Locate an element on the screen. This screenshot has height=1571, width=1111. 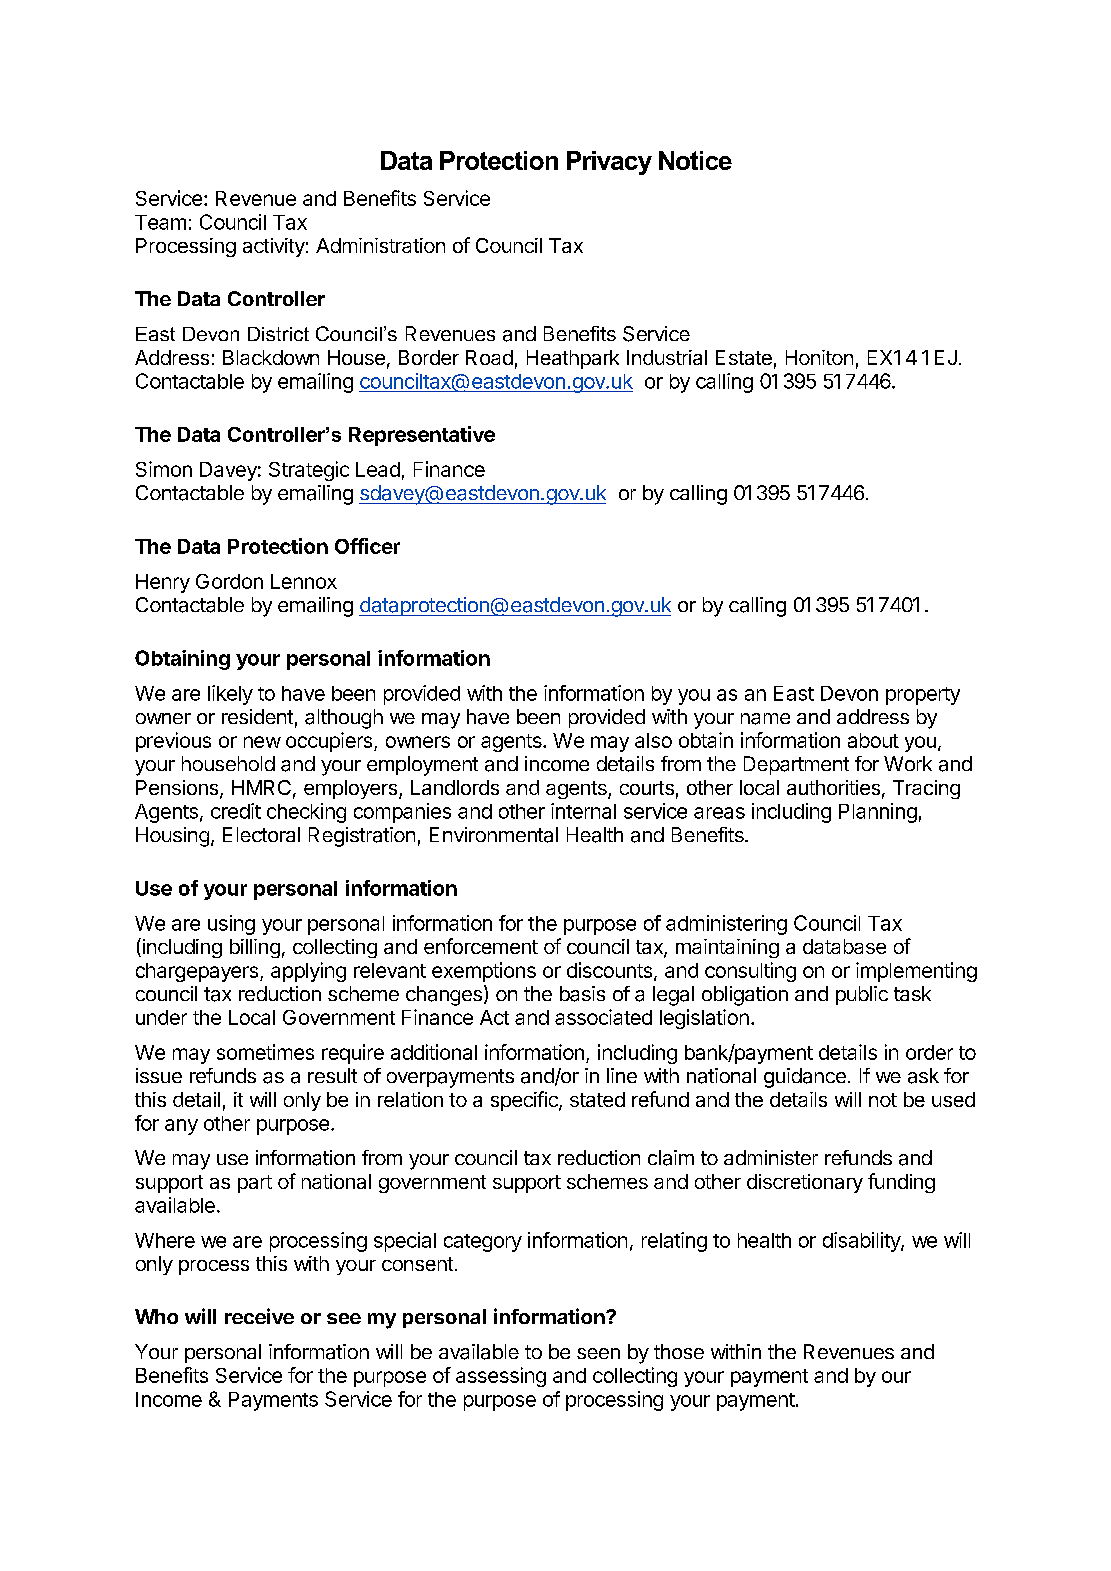
Privacy is located at coordinates (609, 163).
